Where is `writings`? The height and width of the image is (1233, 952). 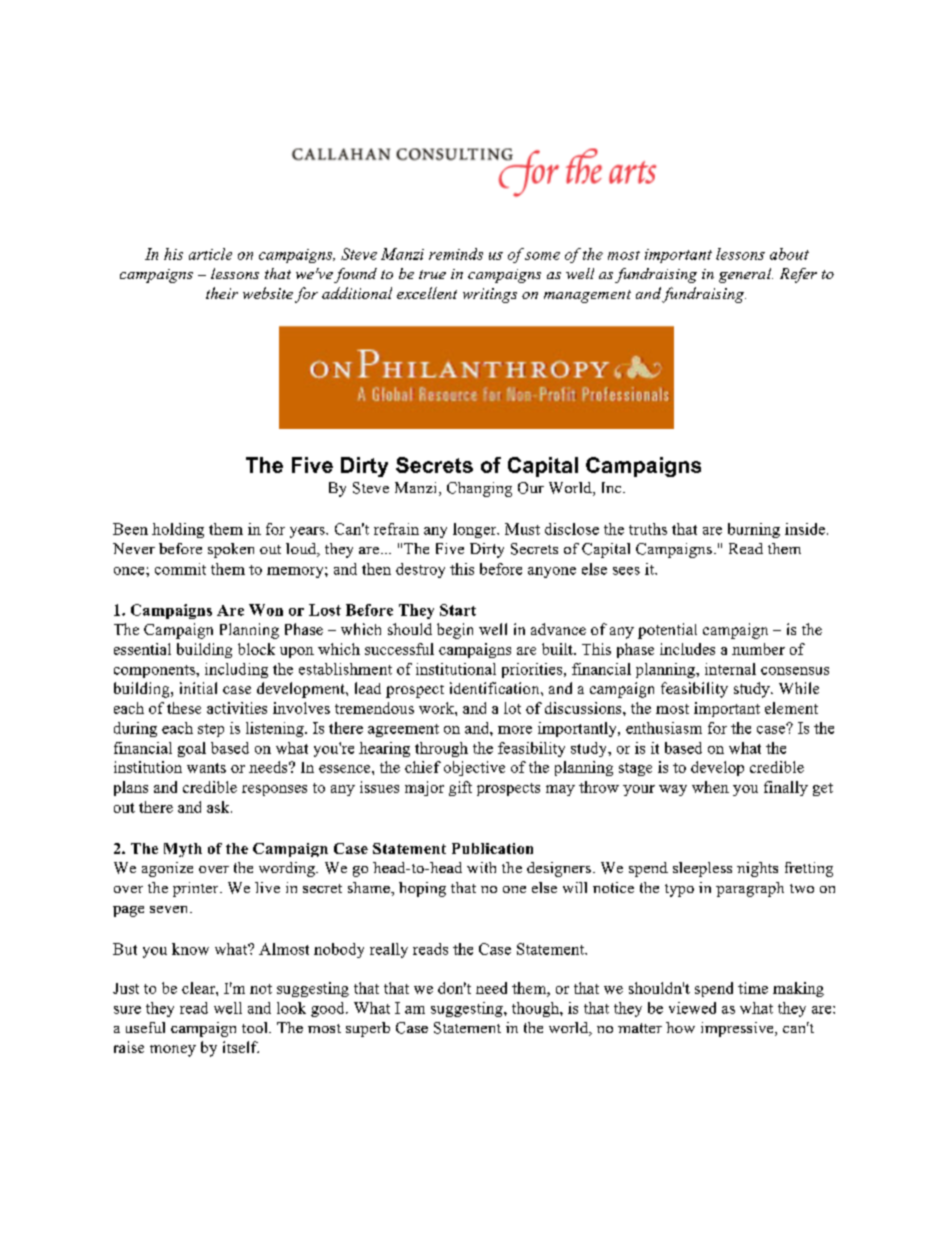
writings is located at coordinates (490, 295).
